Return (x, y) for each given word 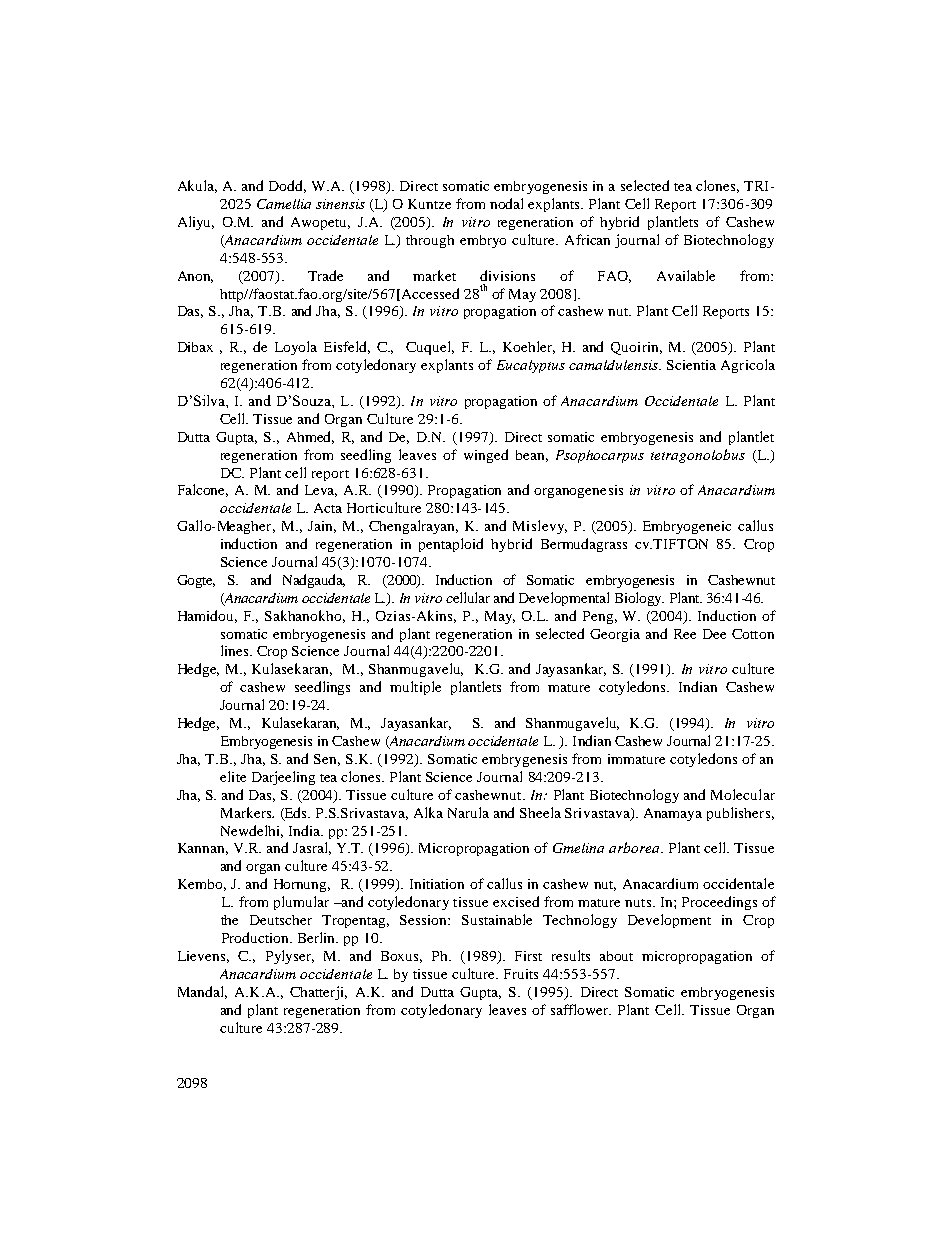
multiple (415, 688)
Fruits (521, 974)
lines (236, 650)
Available (686, 275)
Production (256, 937)
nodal (506, 203)
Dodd (287, 186)
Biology (639, 599)
